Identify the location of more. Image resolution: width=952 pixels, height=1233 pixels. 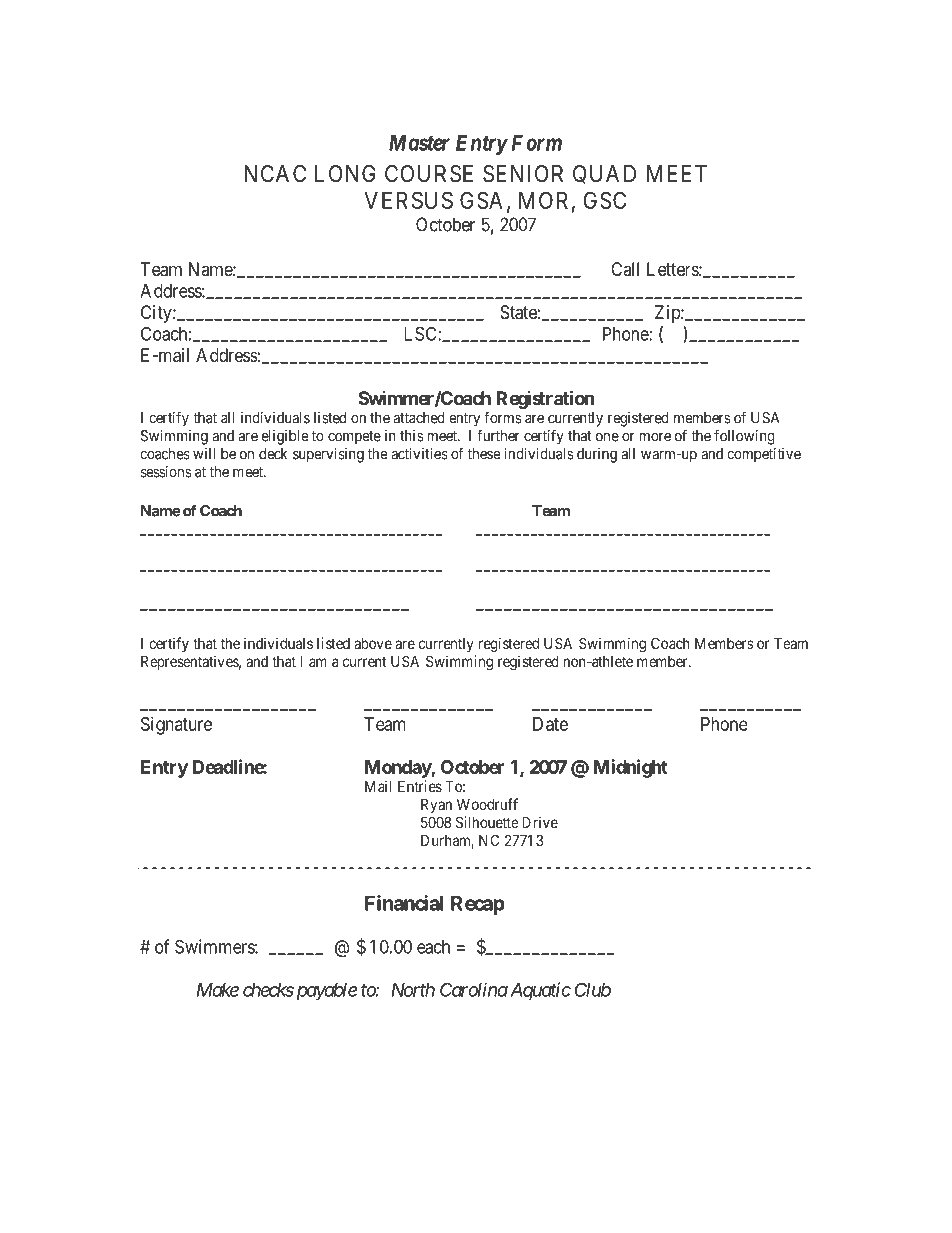
(655, 437).
